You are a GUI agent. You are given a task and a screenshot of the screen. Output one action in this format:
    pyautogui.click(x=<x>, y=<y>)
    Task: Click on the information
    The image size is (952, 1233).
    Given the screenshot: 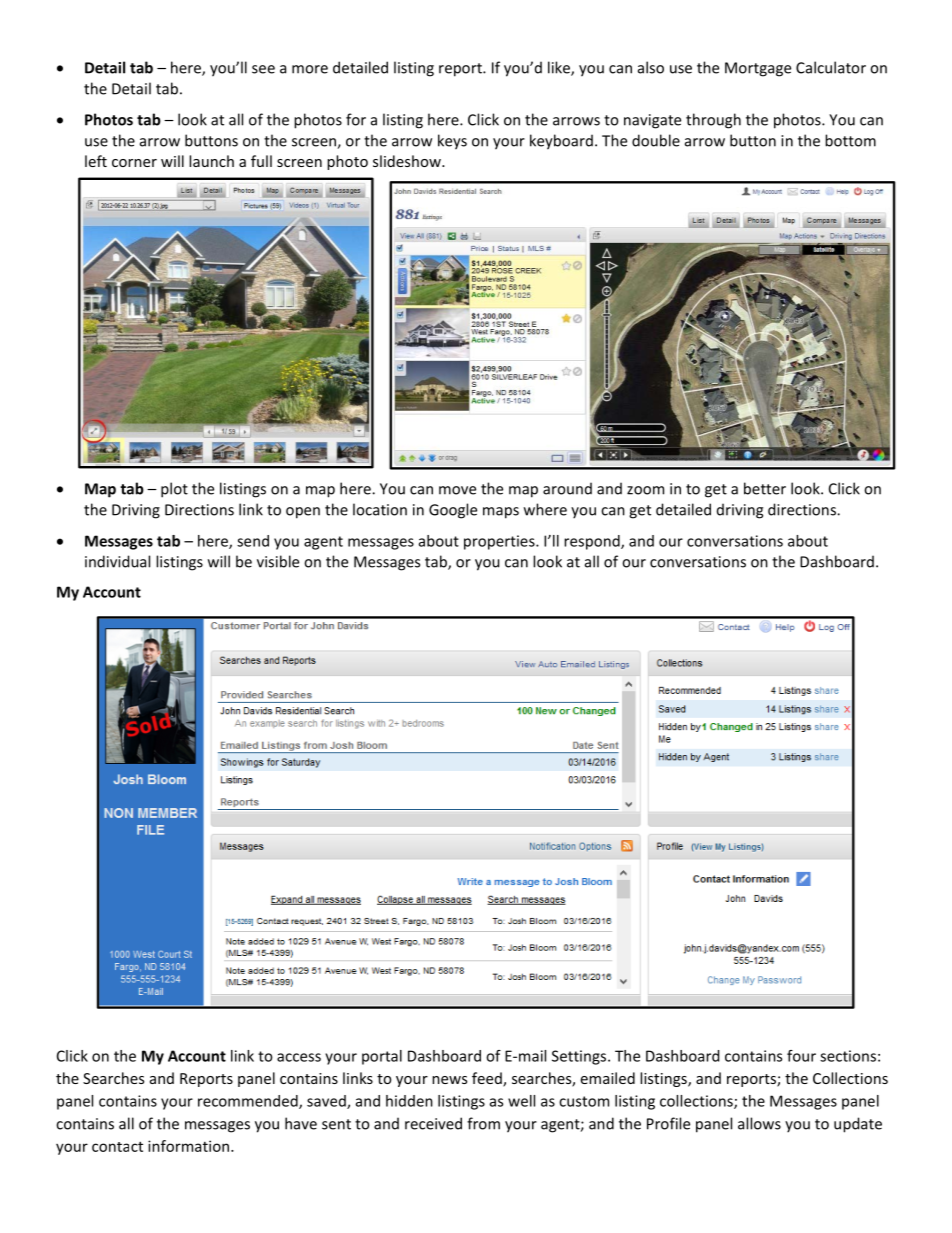 What is the action you would take?
    pyautogui.click(x=188, y=1146)
